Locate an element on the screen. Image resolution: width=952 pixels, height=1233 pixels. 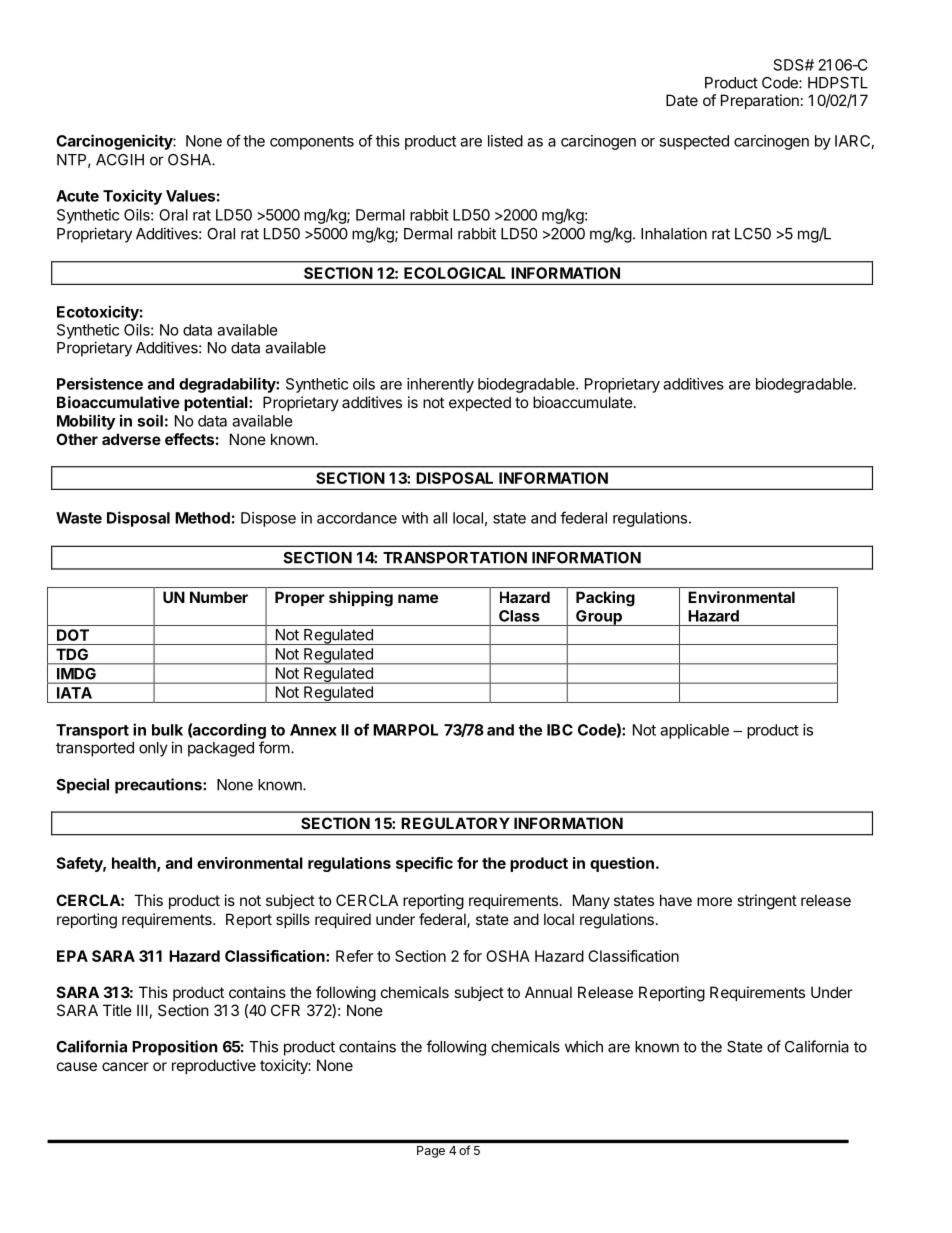
Annex is located at coordinates (313, 730).
